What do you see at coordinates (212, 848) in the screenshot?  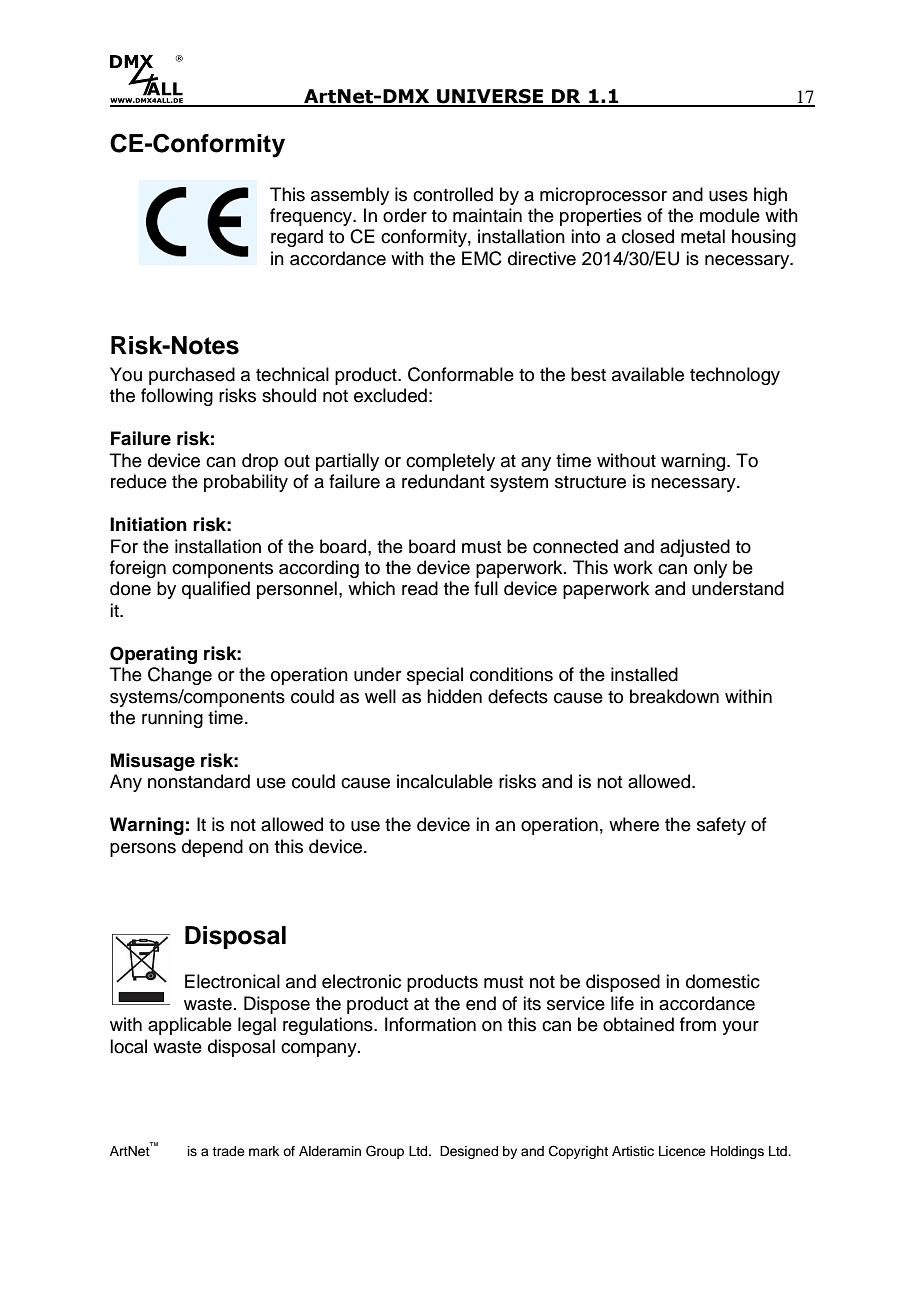 I see `depend` at bounding box center [212, 848].
